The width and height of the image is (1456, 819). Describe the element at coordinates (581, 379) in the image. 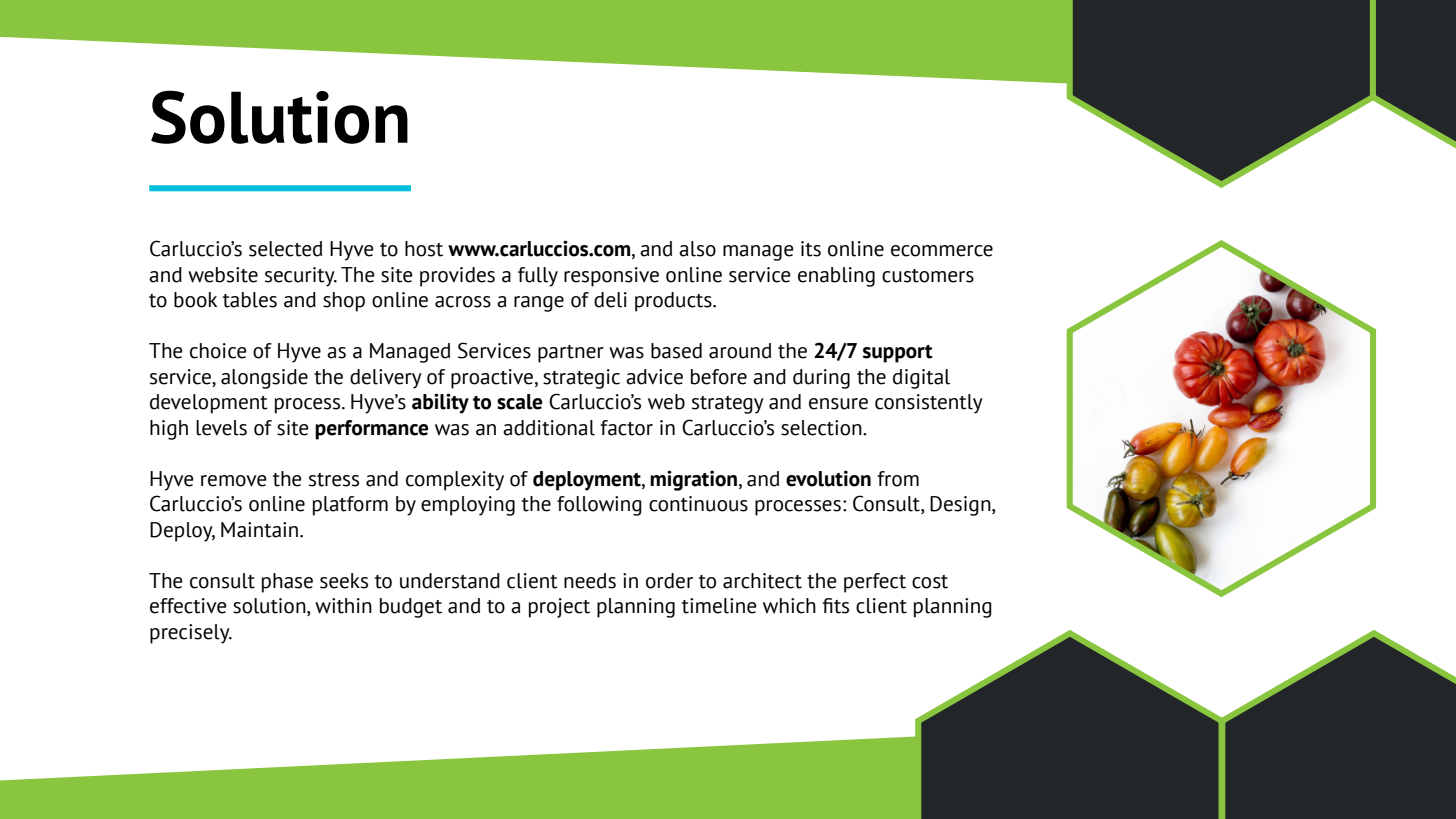

I see `strategic` at that location.
